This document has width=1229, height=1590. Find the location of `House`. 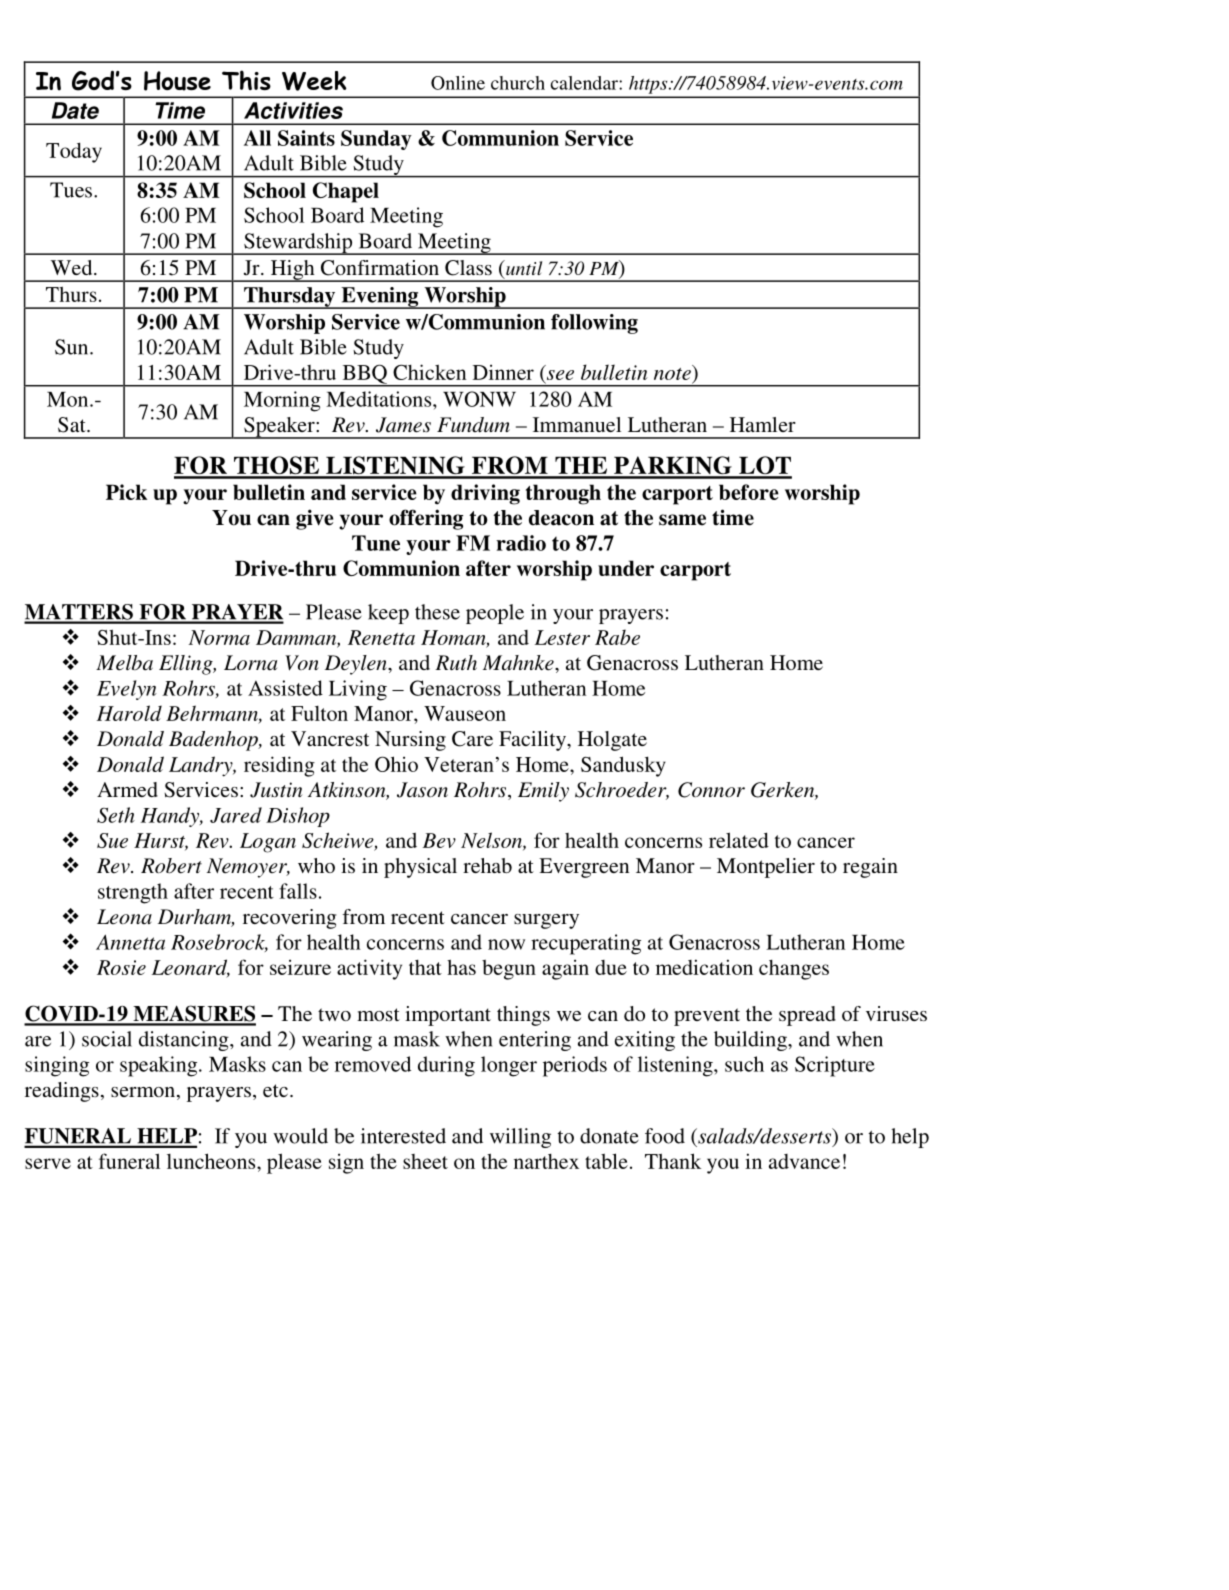

House is located at coordinates (177, 81).
